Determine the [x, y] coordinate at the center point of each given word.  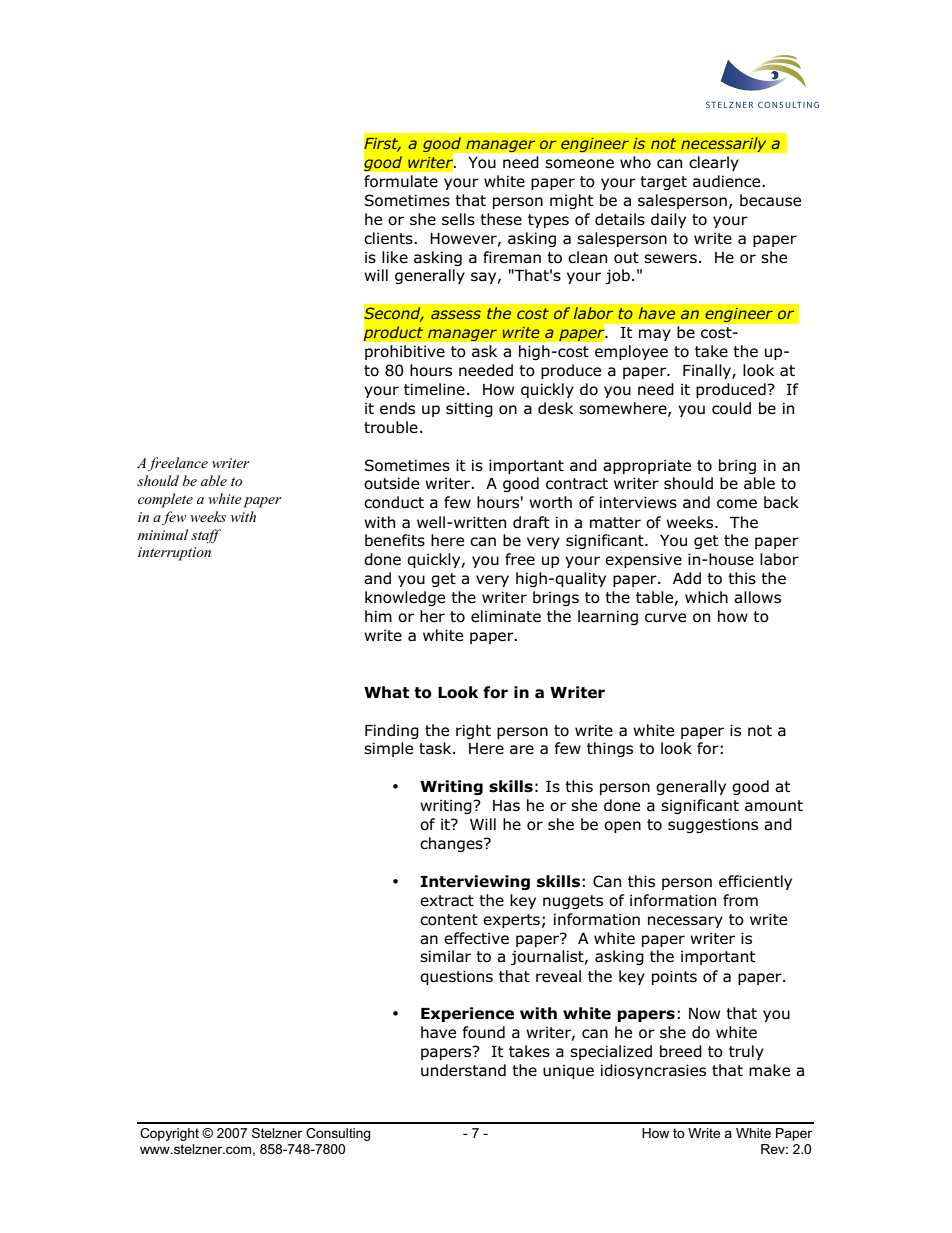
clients [389, 238]
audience [728, 181]
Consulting [338, 1134]
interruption [174, 554]
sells [458, 219]
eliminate [506, 616]
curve [665, 618]
